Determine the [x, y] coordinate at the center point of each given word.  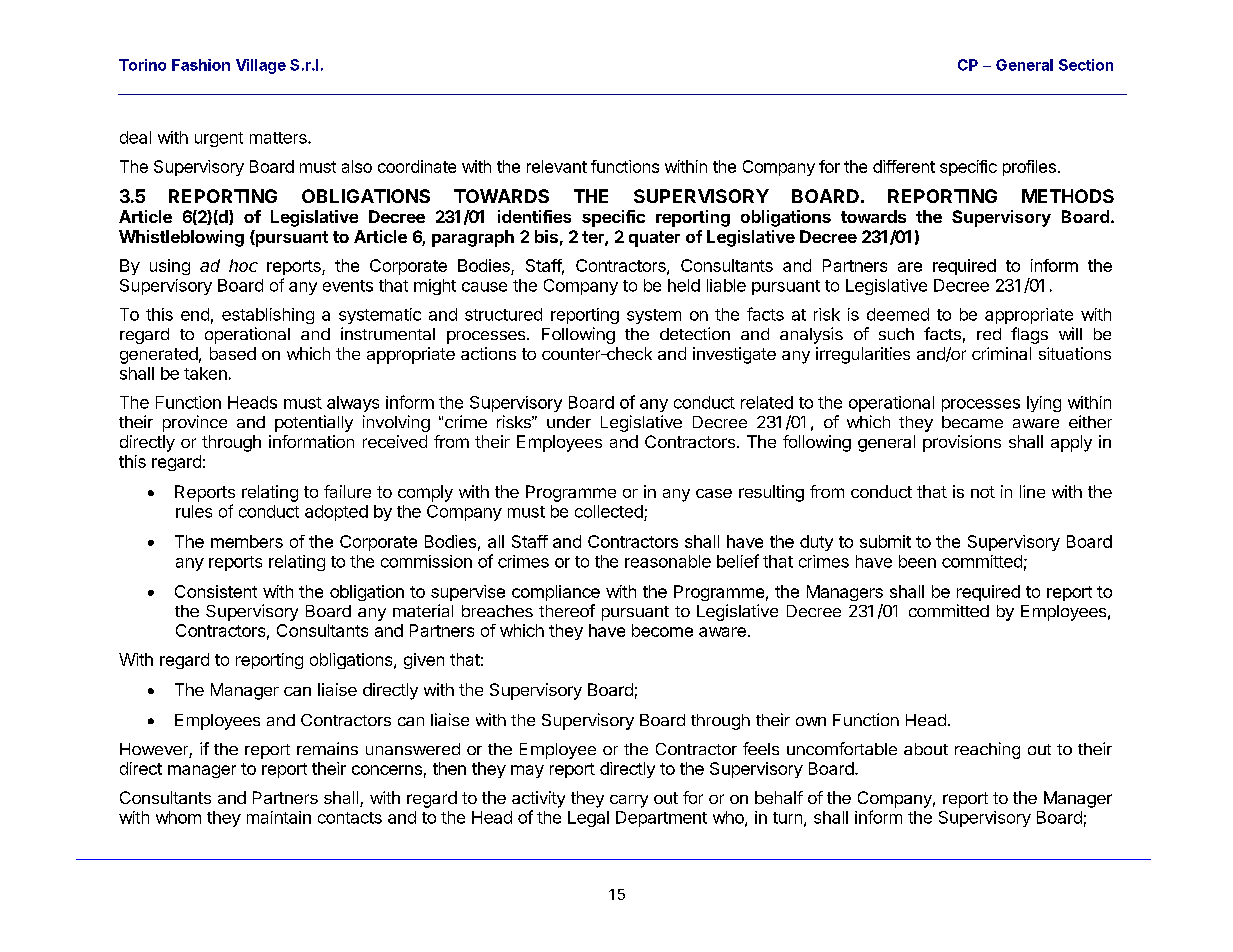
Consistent [216, 591]
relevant [557, 166]
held [684, 285]
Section [1086, 65]
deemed [898, 314]
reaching [987, 750]
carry [629, 801]
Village [261, 66]
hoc [243, 265]
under [569, 422]
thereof [567, 610]
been [917, 561]
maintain [279, 817]
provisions [962, 443]
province [195, 423]
